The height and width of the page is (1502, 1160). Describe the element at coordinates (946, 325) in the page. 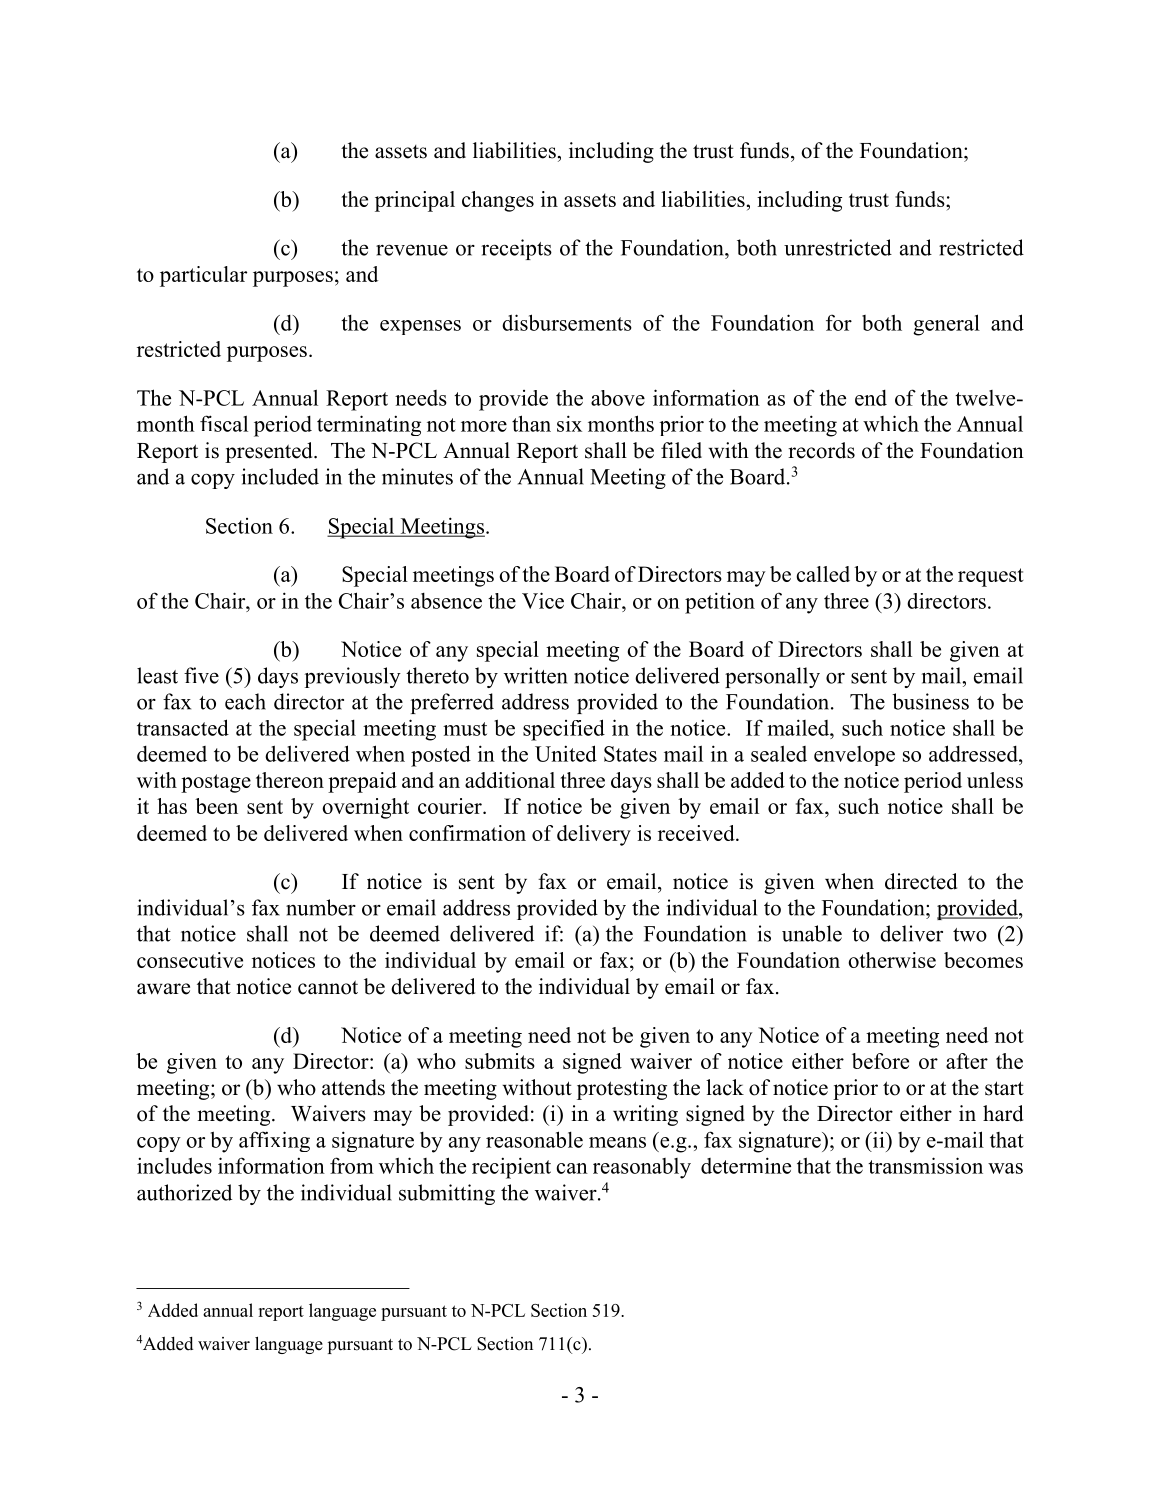

I see `general` at that location.
